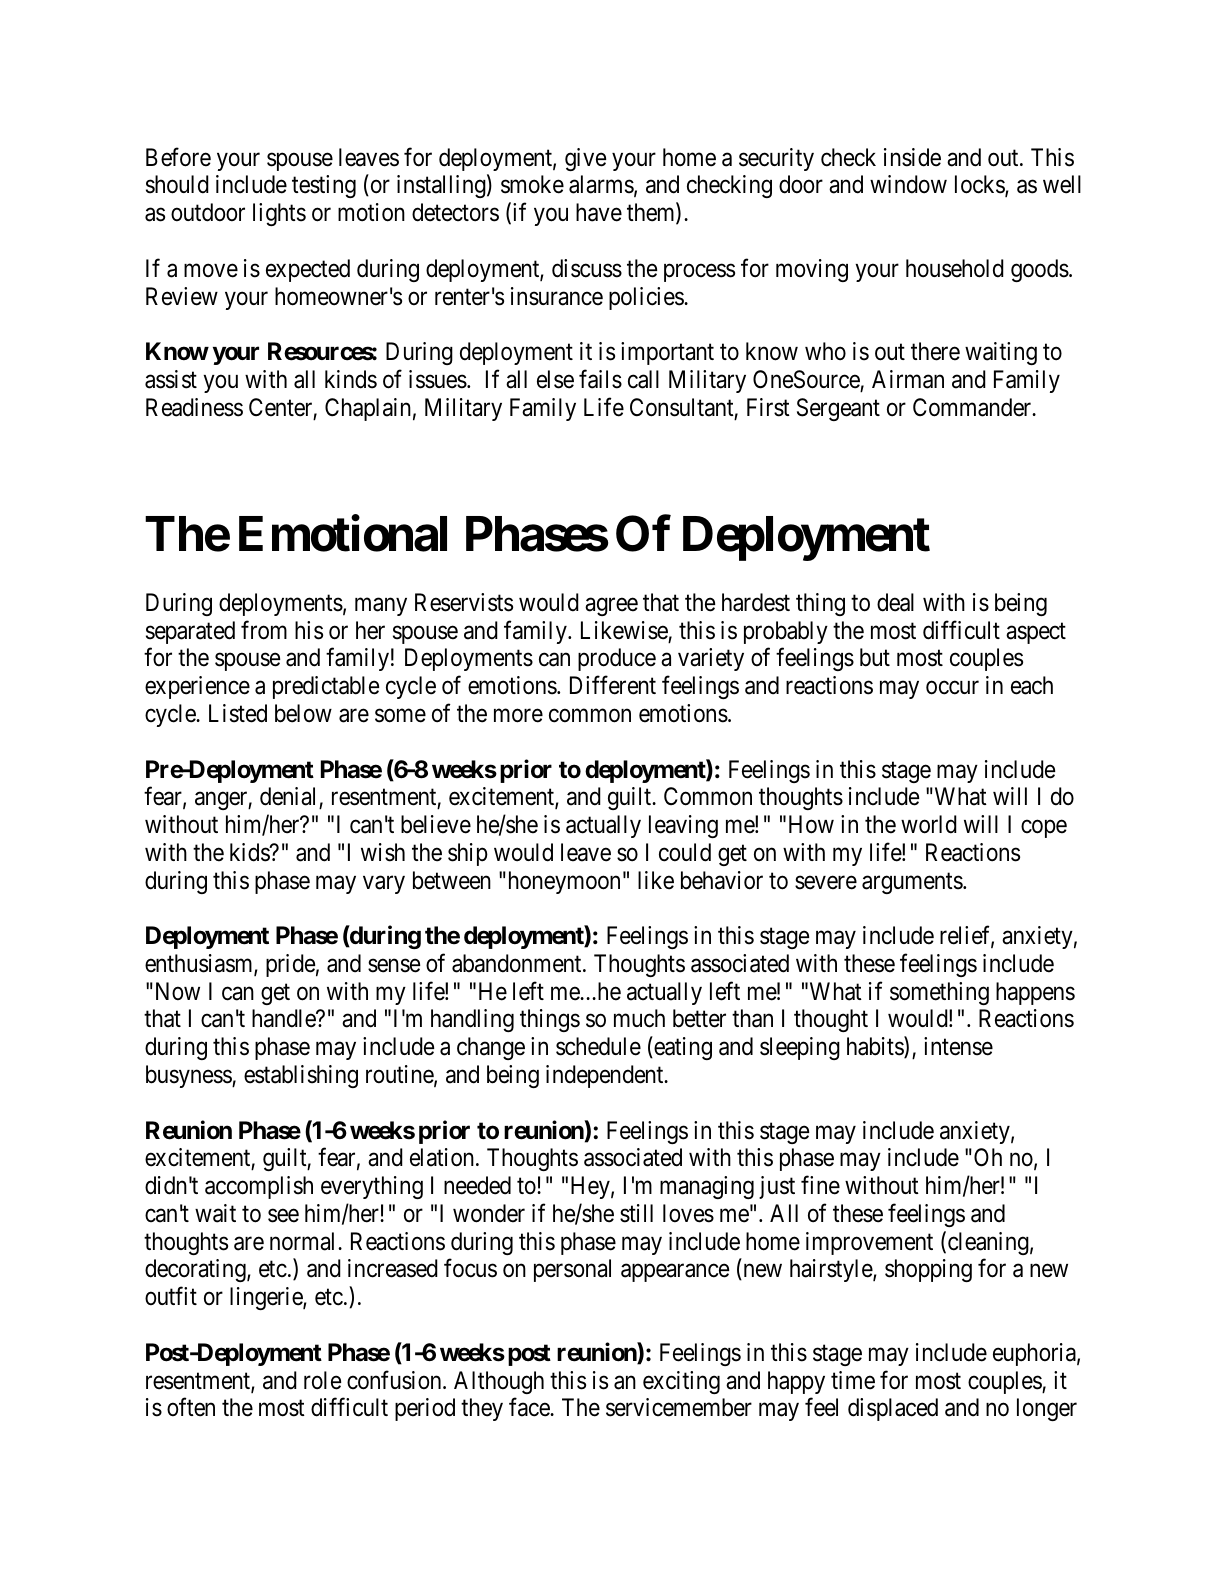 Image resolution: width=1229 pixels, height=1590 pixels. What do you see at coordinates (893, 1409) in the image?
I see `displaced` at bounding box center [893, 1409].
